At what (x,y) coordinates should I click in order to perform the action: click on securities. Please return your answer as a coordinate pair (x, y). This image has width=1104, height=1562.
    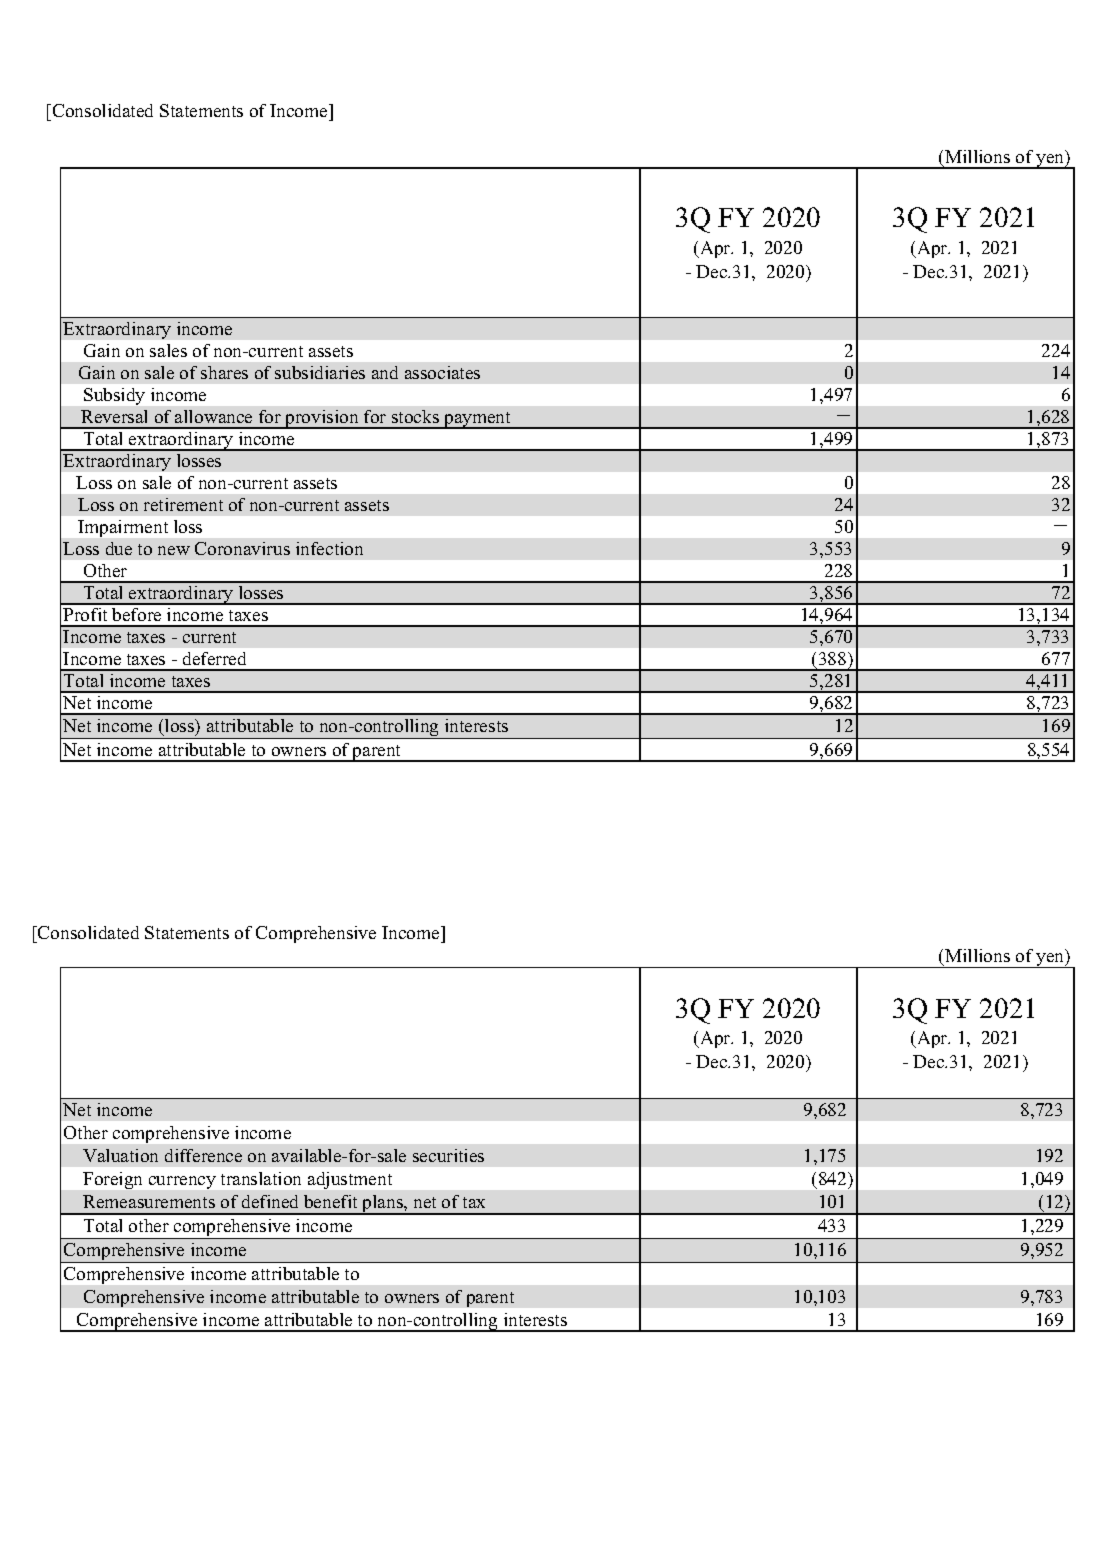
    Looking at the image, I should click on (448, 1155).
